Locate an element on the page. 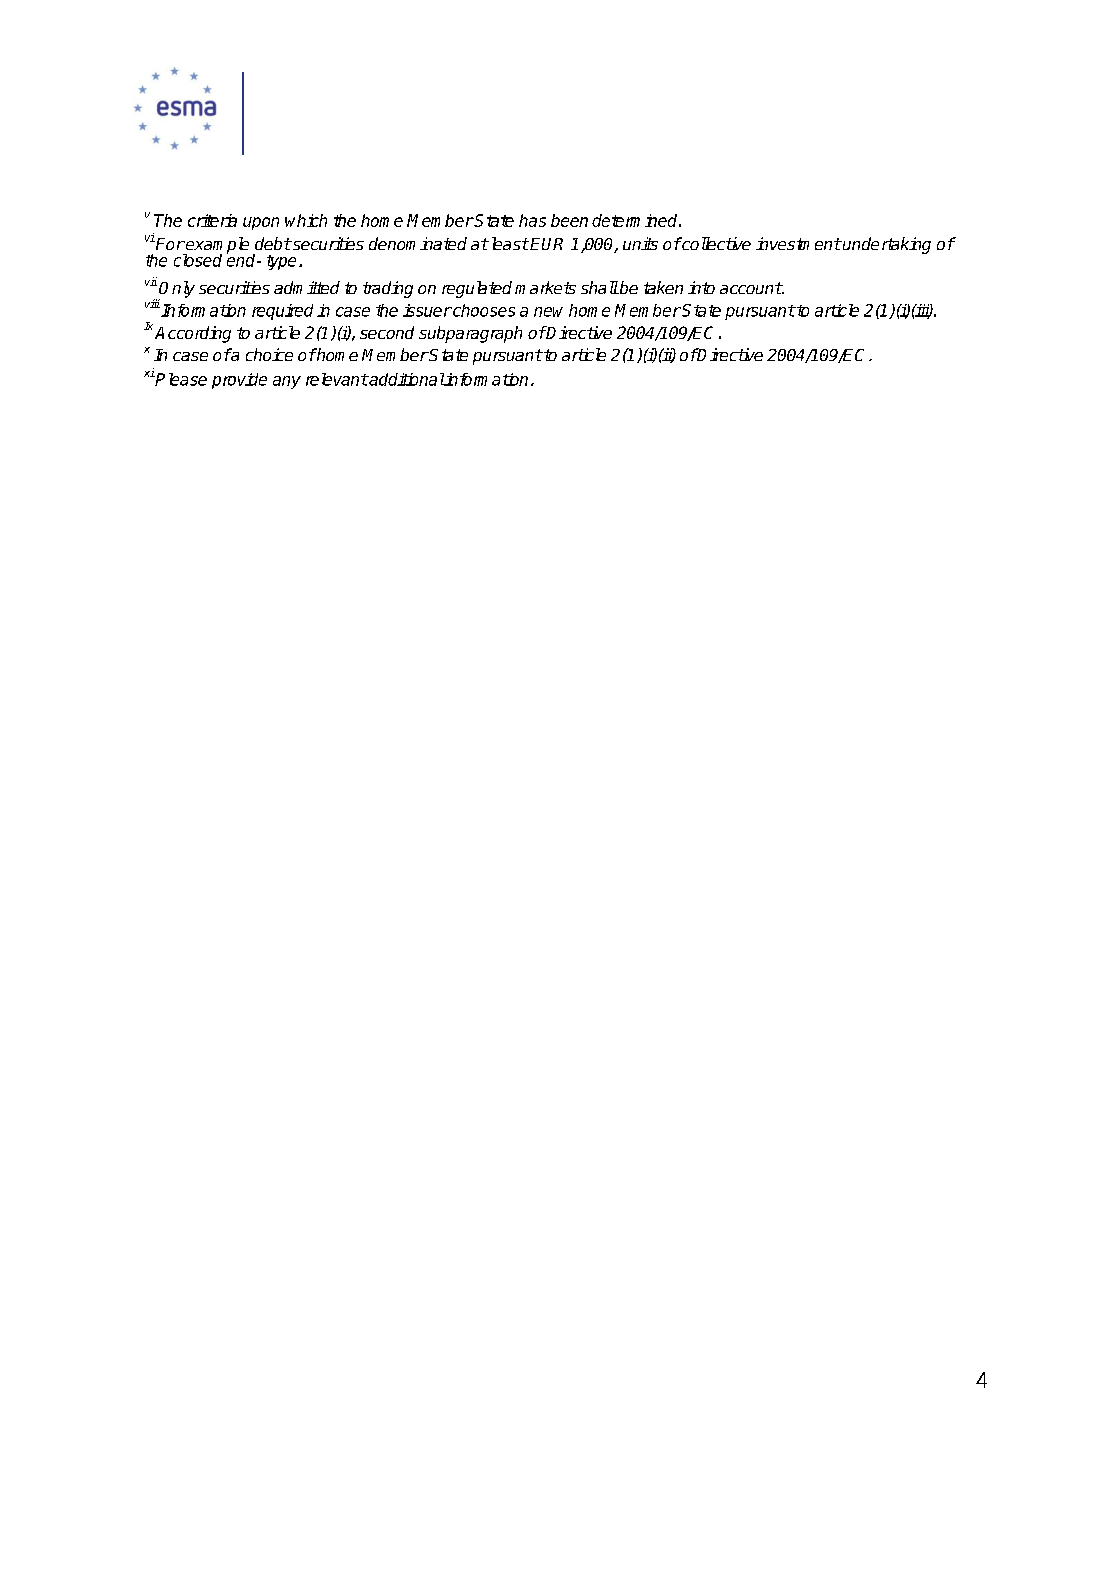 The height and width of the page is (1584, 1120). upon is located at coordinates (261, 223).
